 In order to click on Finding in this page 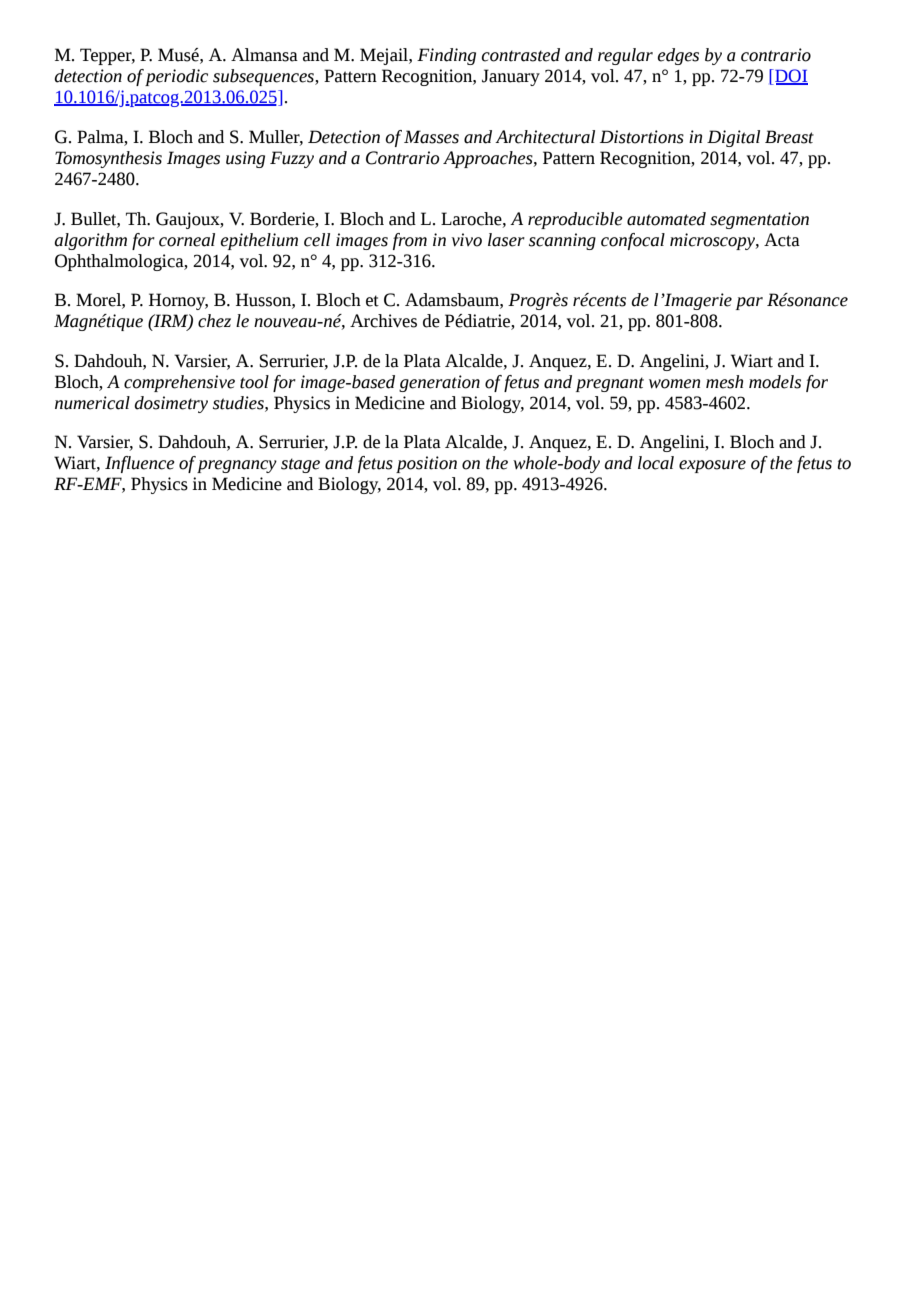, I will do `click(446, 56)`.
